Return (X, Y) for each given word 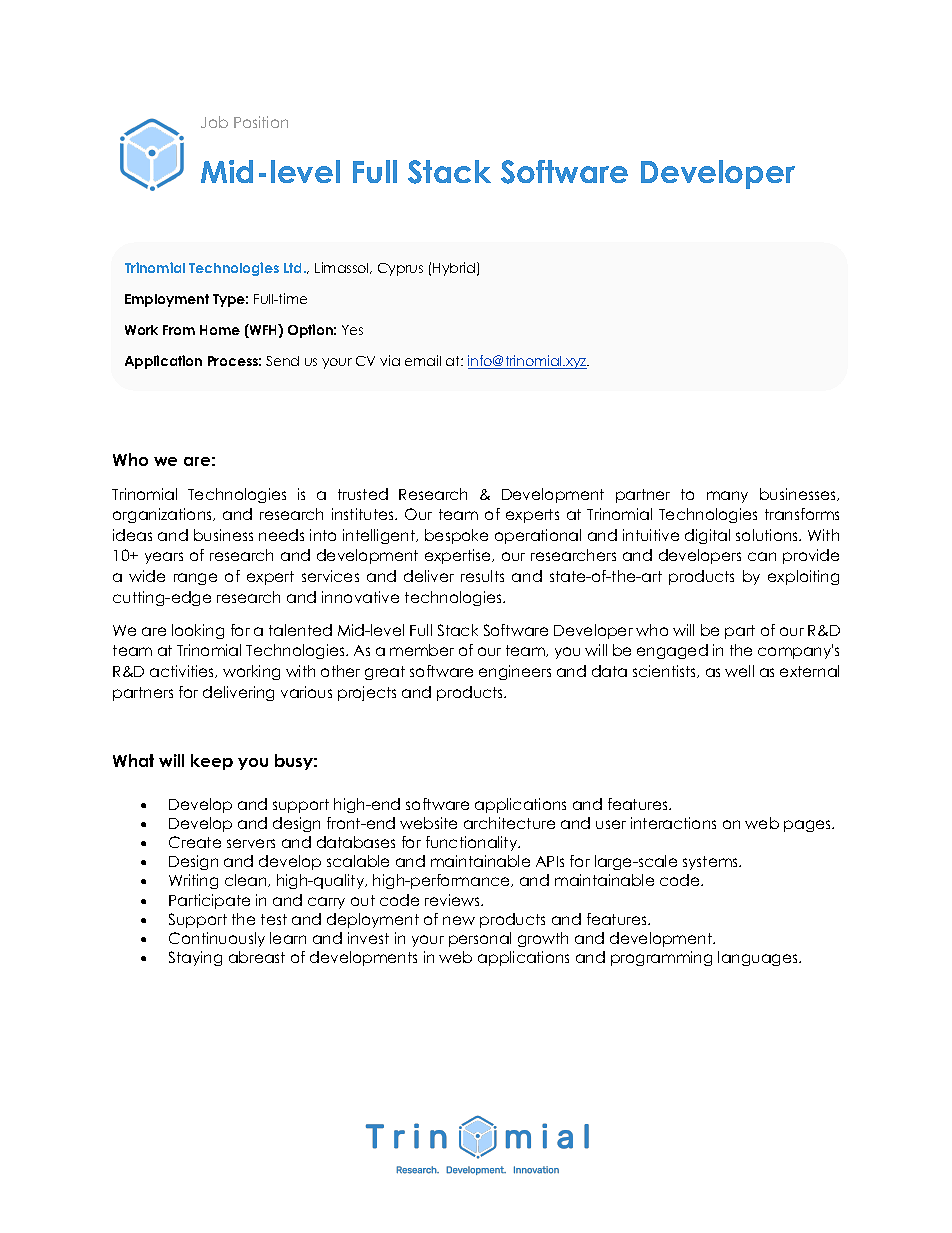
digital (707, 536)
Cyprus (400, 269)
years (164, 558)
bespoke (456, 536)
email (423, 360)
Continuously (217, 939)
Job (214, 122)
